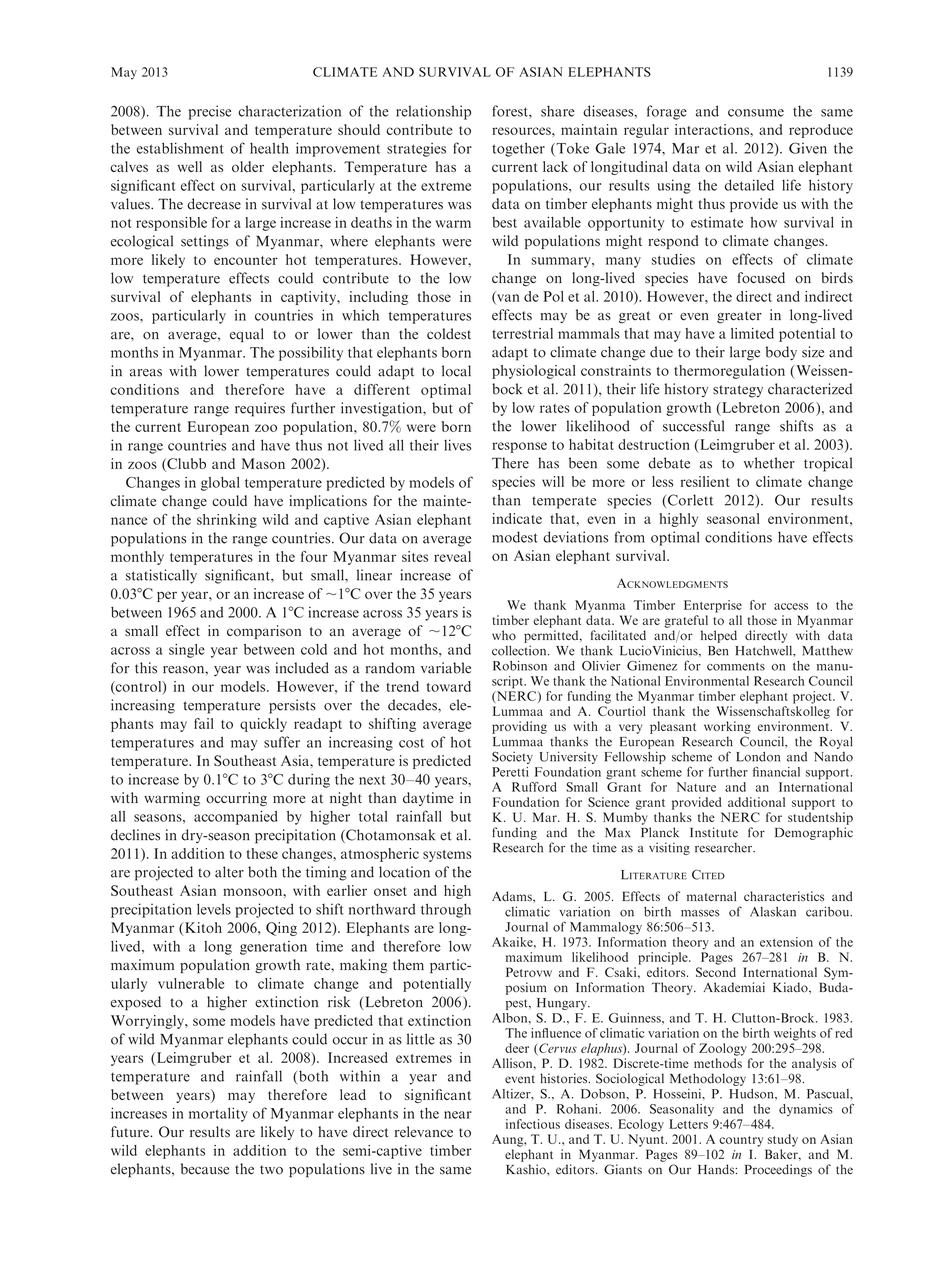  I want to click on consume, so click(756, 113).
